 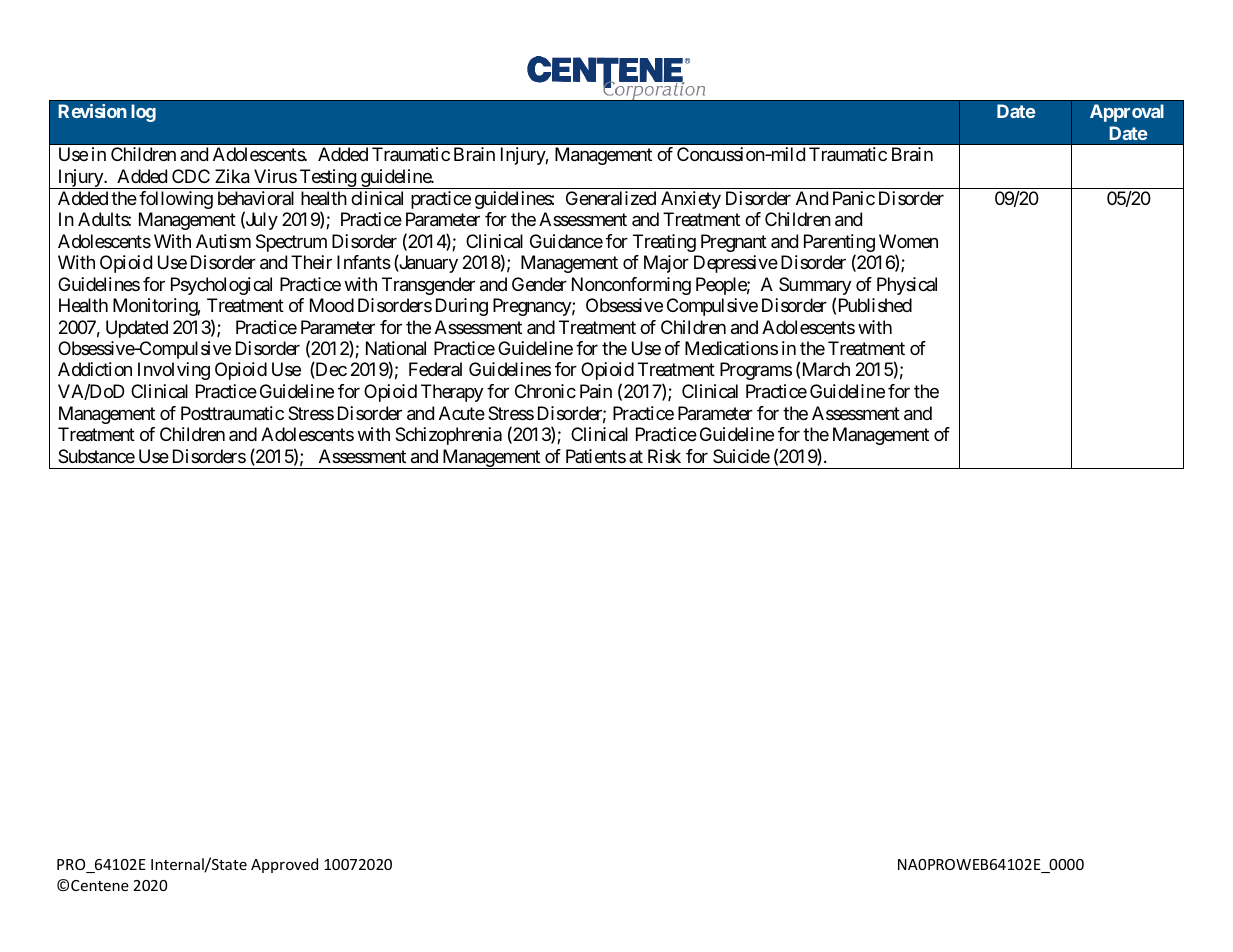 What do you see at coordinates (284, 865) in the document?
I see `Approved` at bounding box center [284, 865].
